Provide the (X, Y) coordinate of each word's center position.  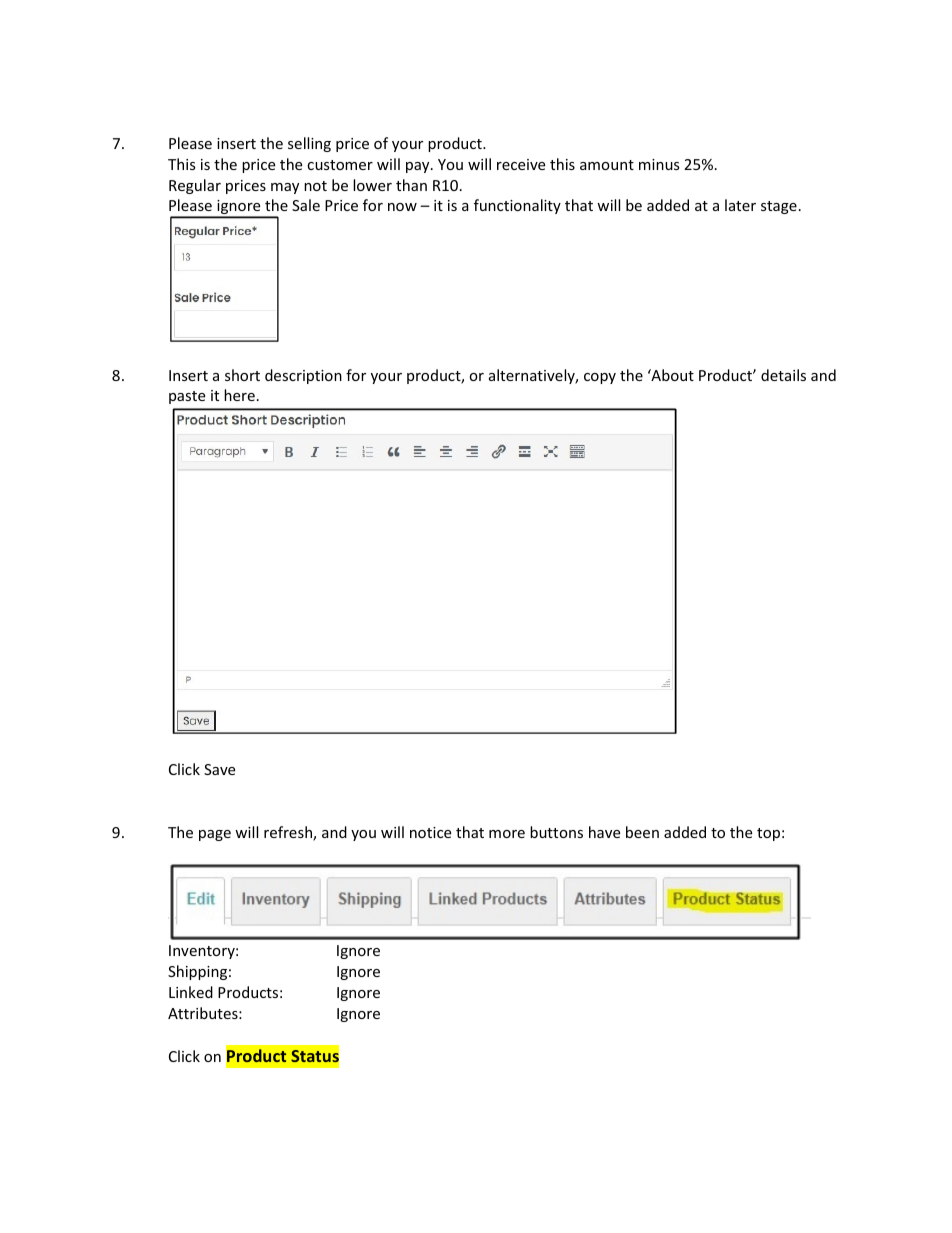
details (783, 375)
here (239, 395)
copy (600, 378)
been (642, 832)
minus (659, 164)
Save (219, 769)
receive (521, 164)
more (507, 834)
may (285, 188)
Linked (191, 992)
